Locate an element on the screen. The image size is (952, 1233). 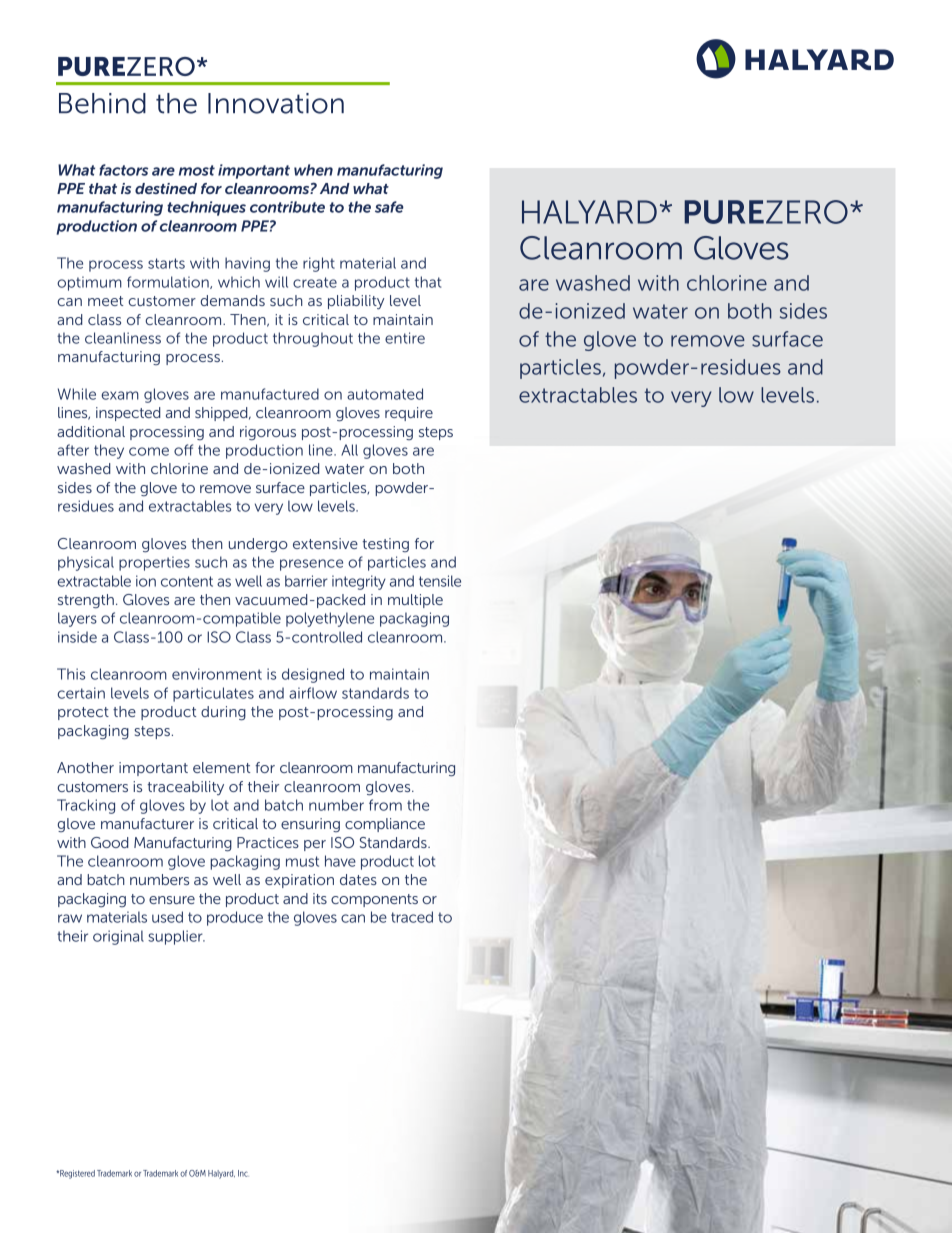
Good is located at coordinates (110, 842).
